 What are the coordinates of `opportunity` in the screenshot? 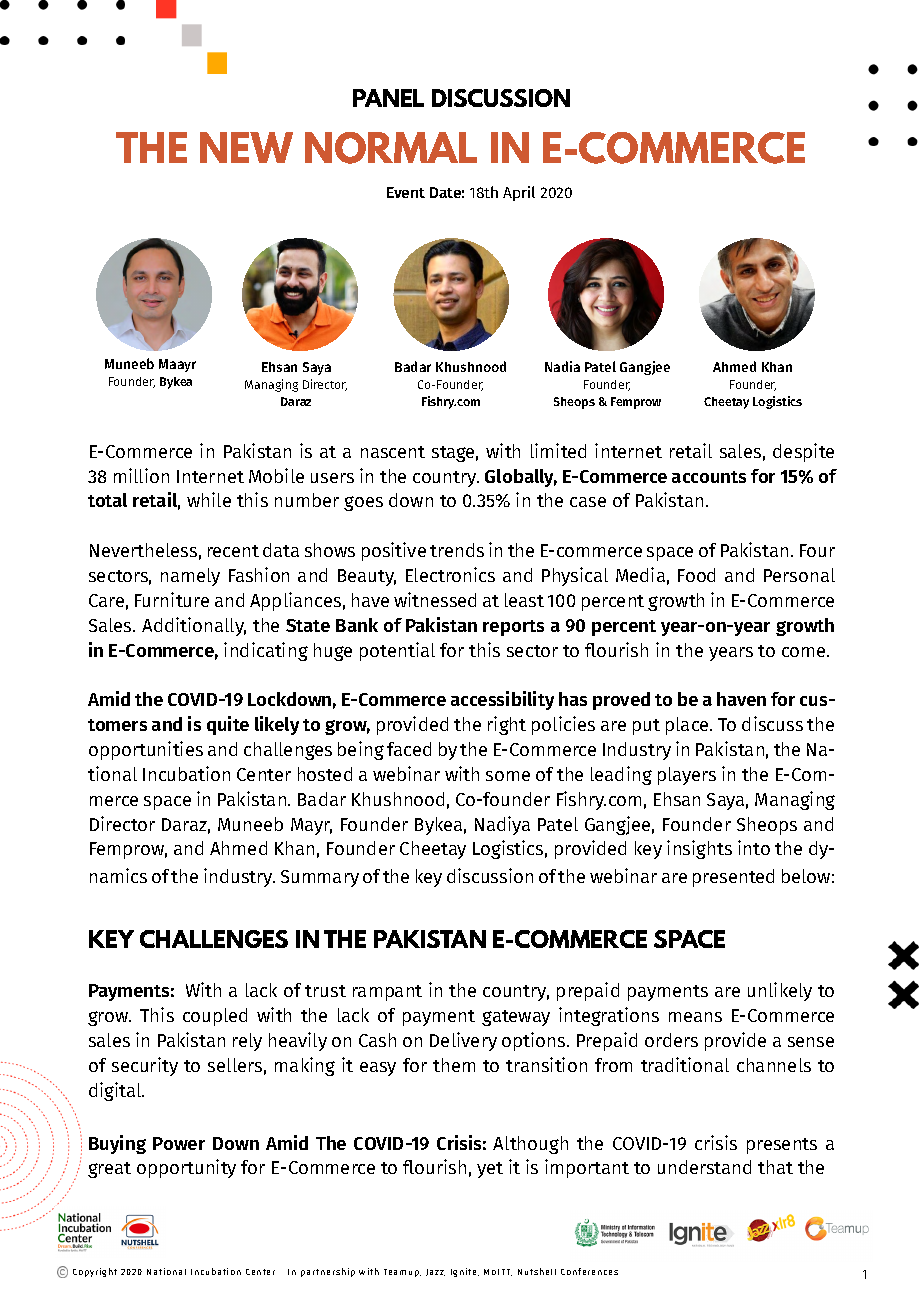 It's located at (186, 1168).
